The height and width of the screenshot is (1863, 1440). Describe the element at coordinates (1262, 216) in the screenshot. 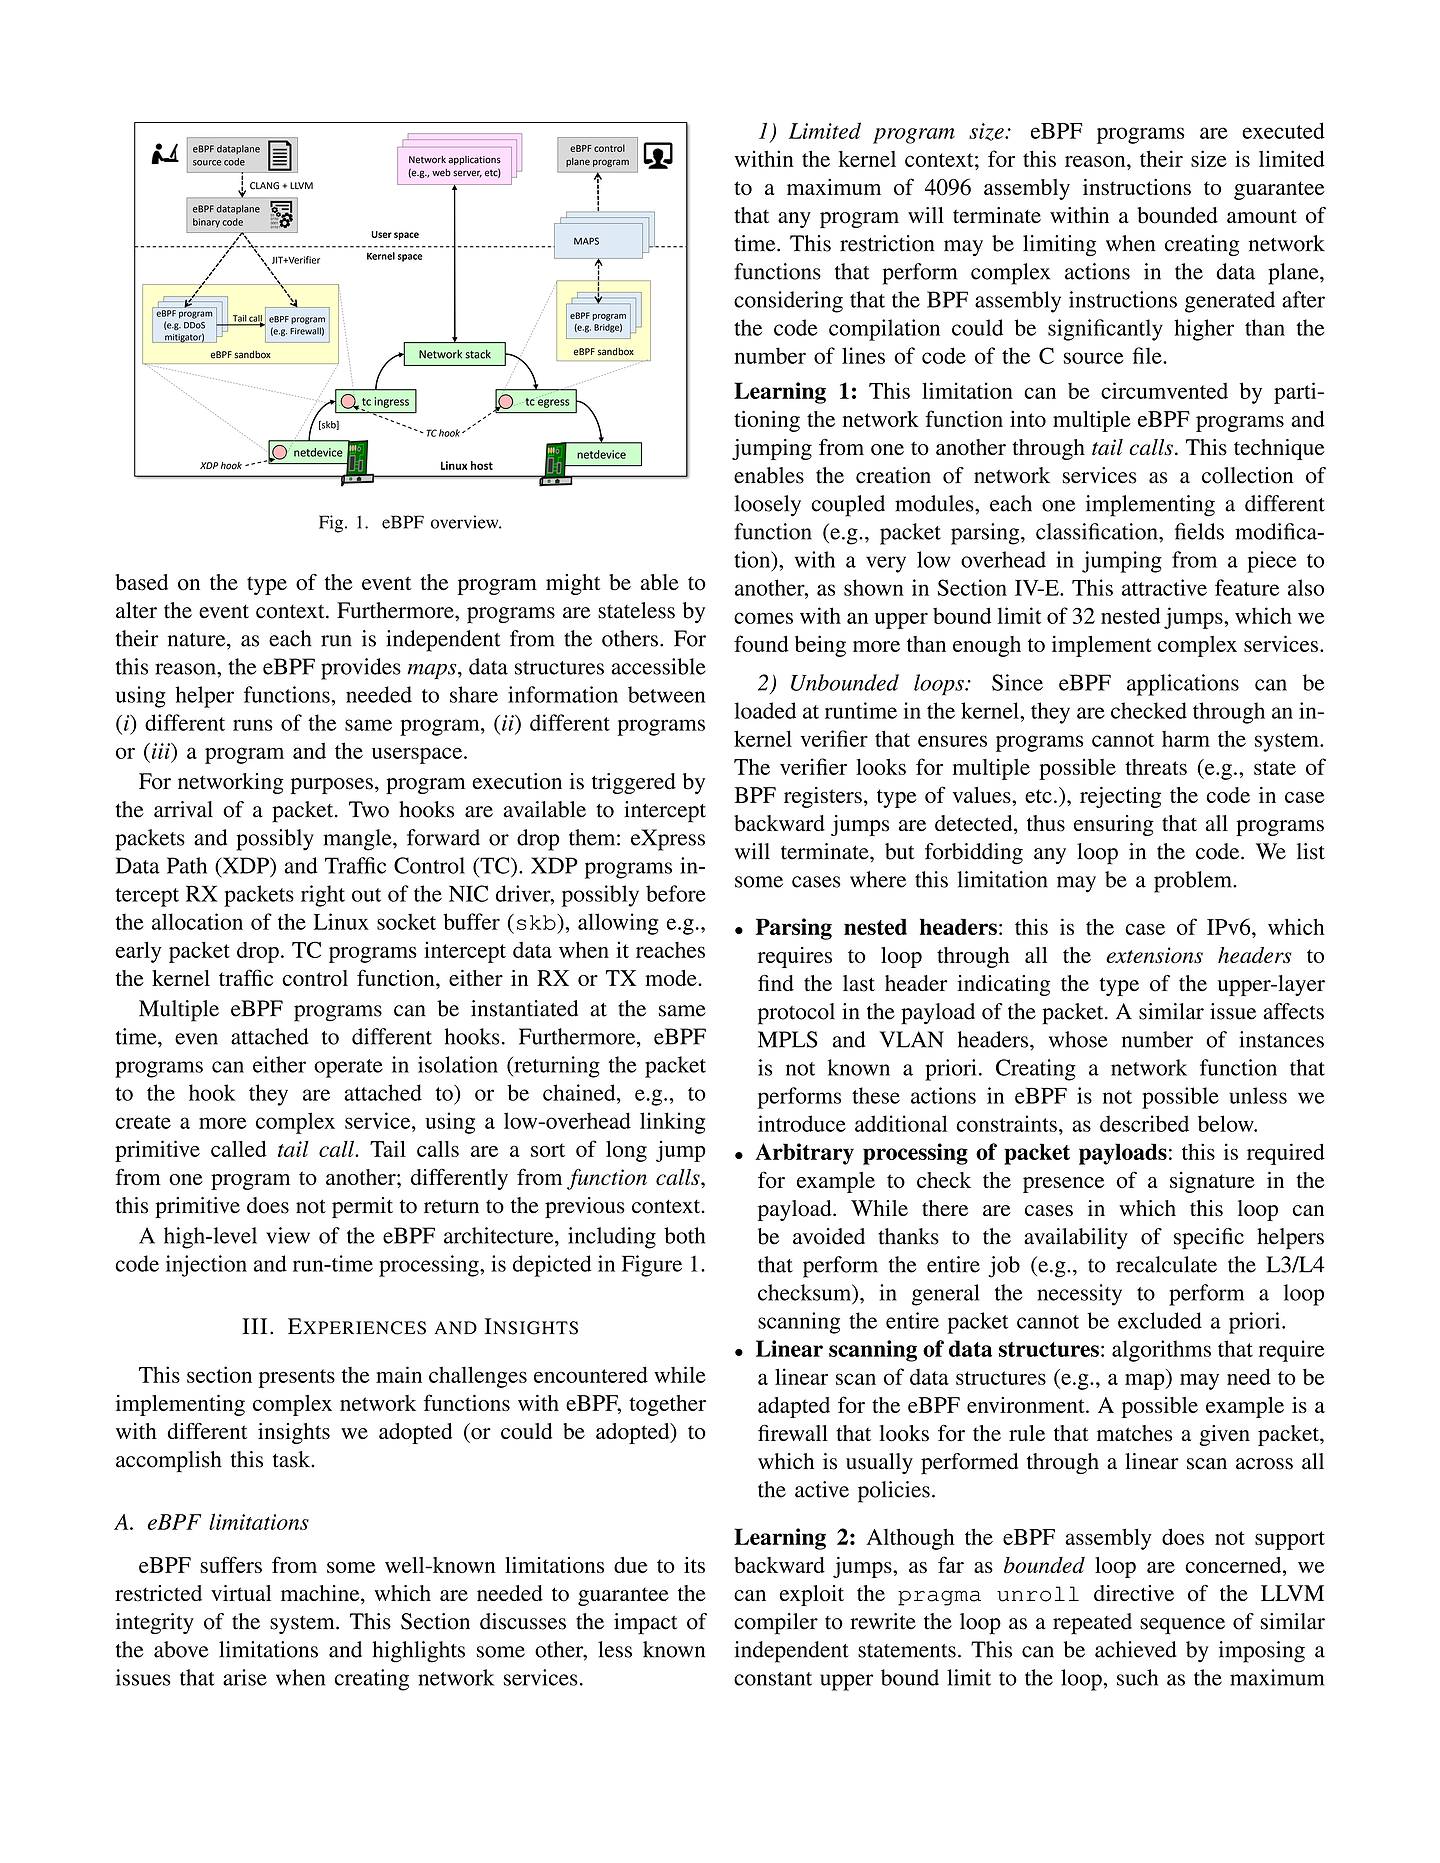

I see `amount` at that location.
